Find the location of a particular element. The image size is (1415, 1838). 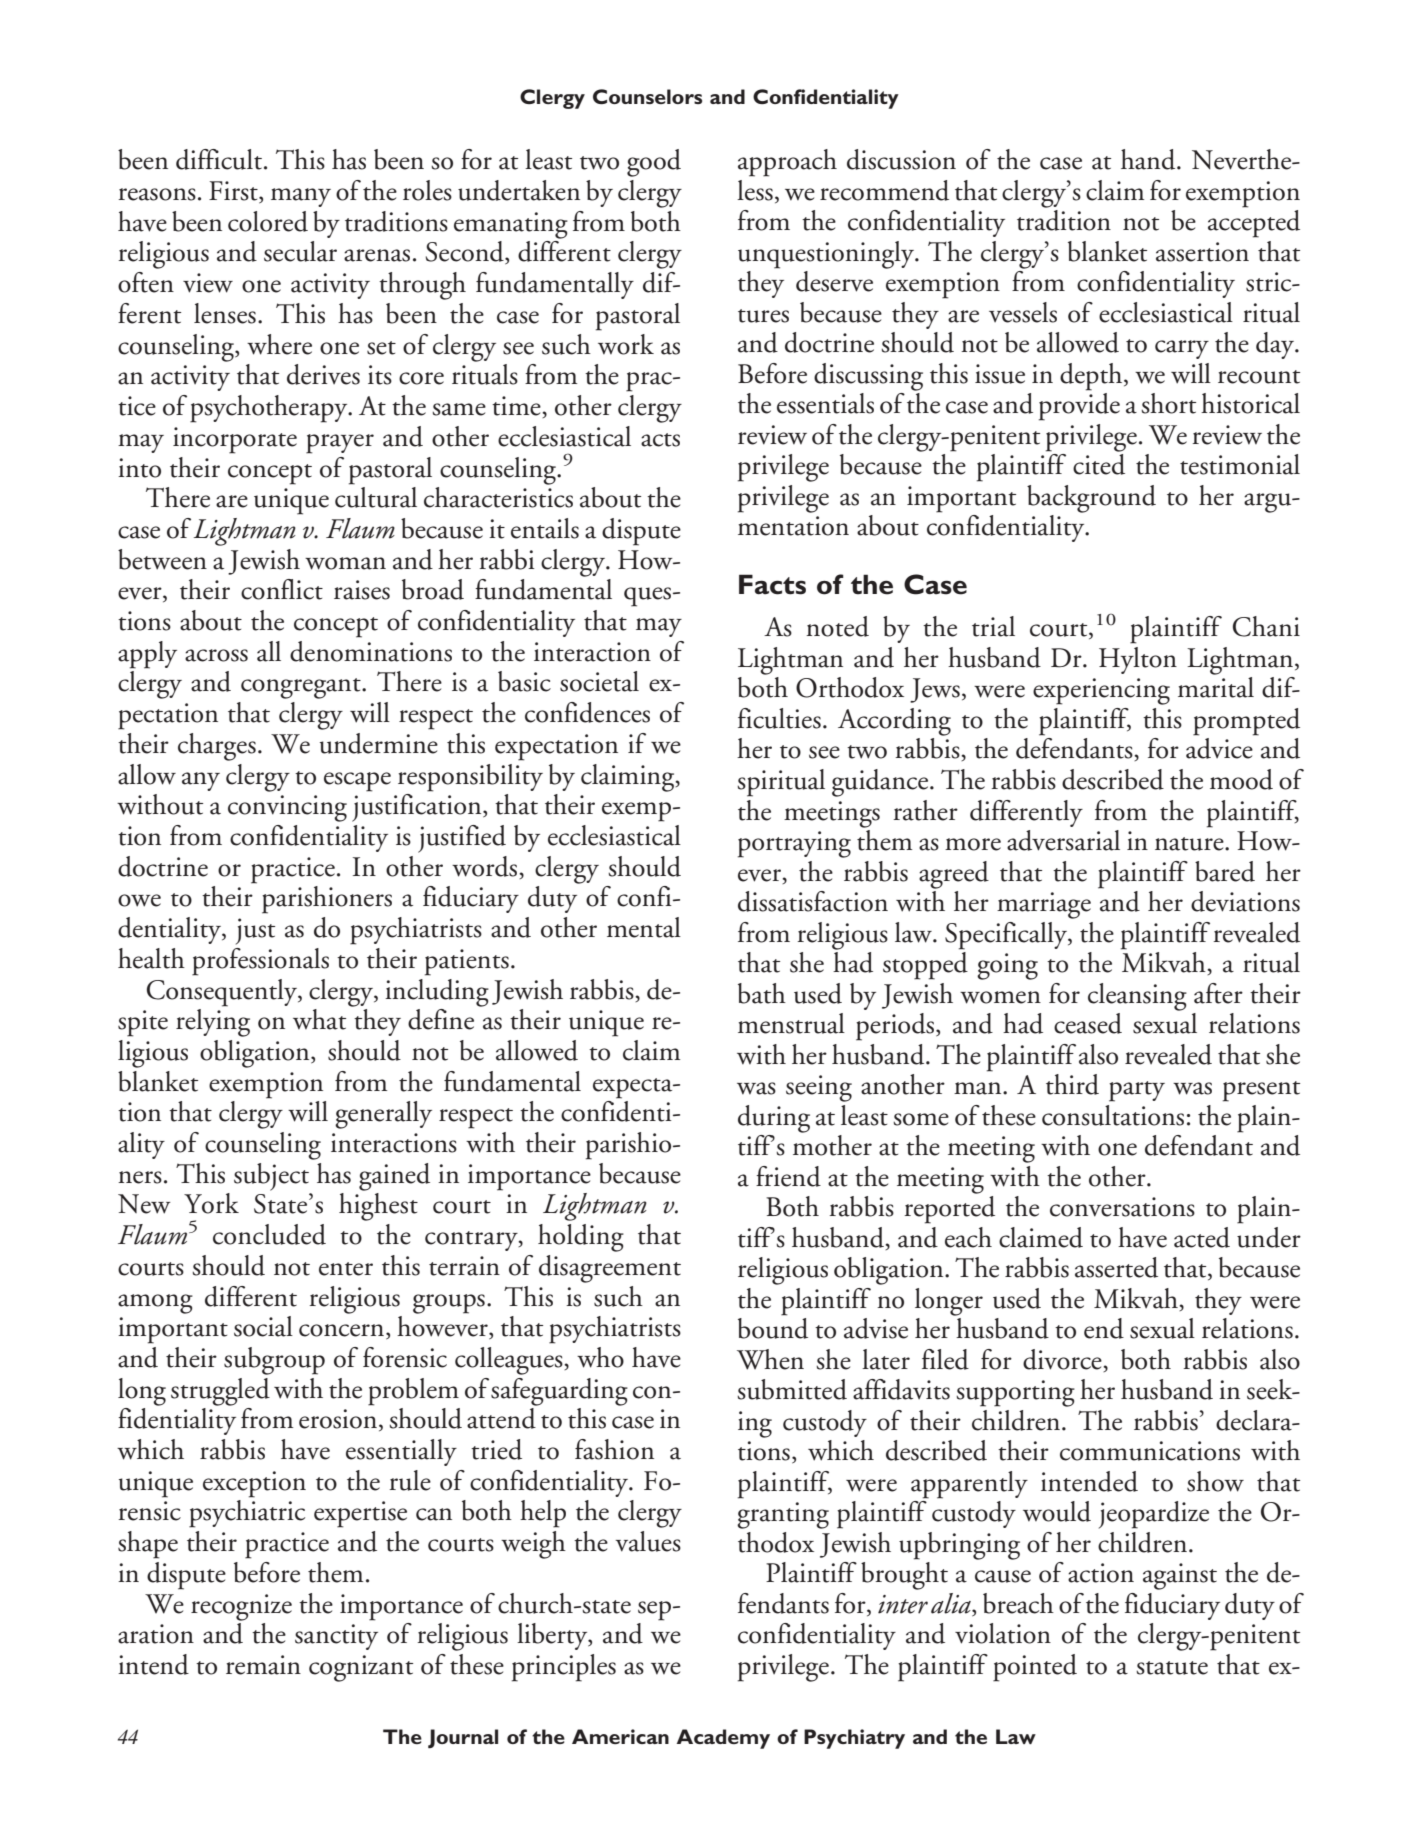

good is located at coordinates (654, 163).
